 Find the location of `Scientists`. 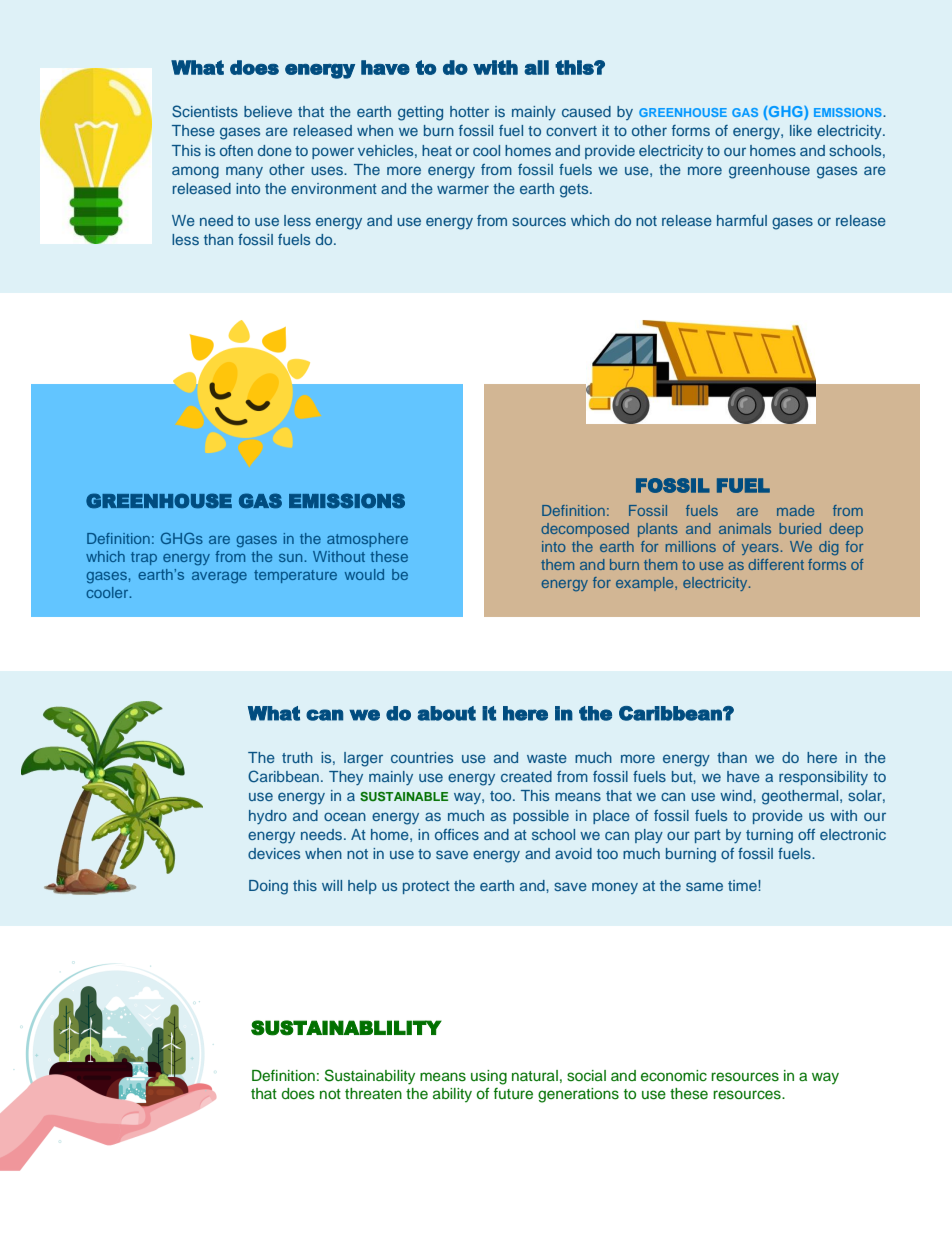

Scientists is located at coordinates (205, 111).
